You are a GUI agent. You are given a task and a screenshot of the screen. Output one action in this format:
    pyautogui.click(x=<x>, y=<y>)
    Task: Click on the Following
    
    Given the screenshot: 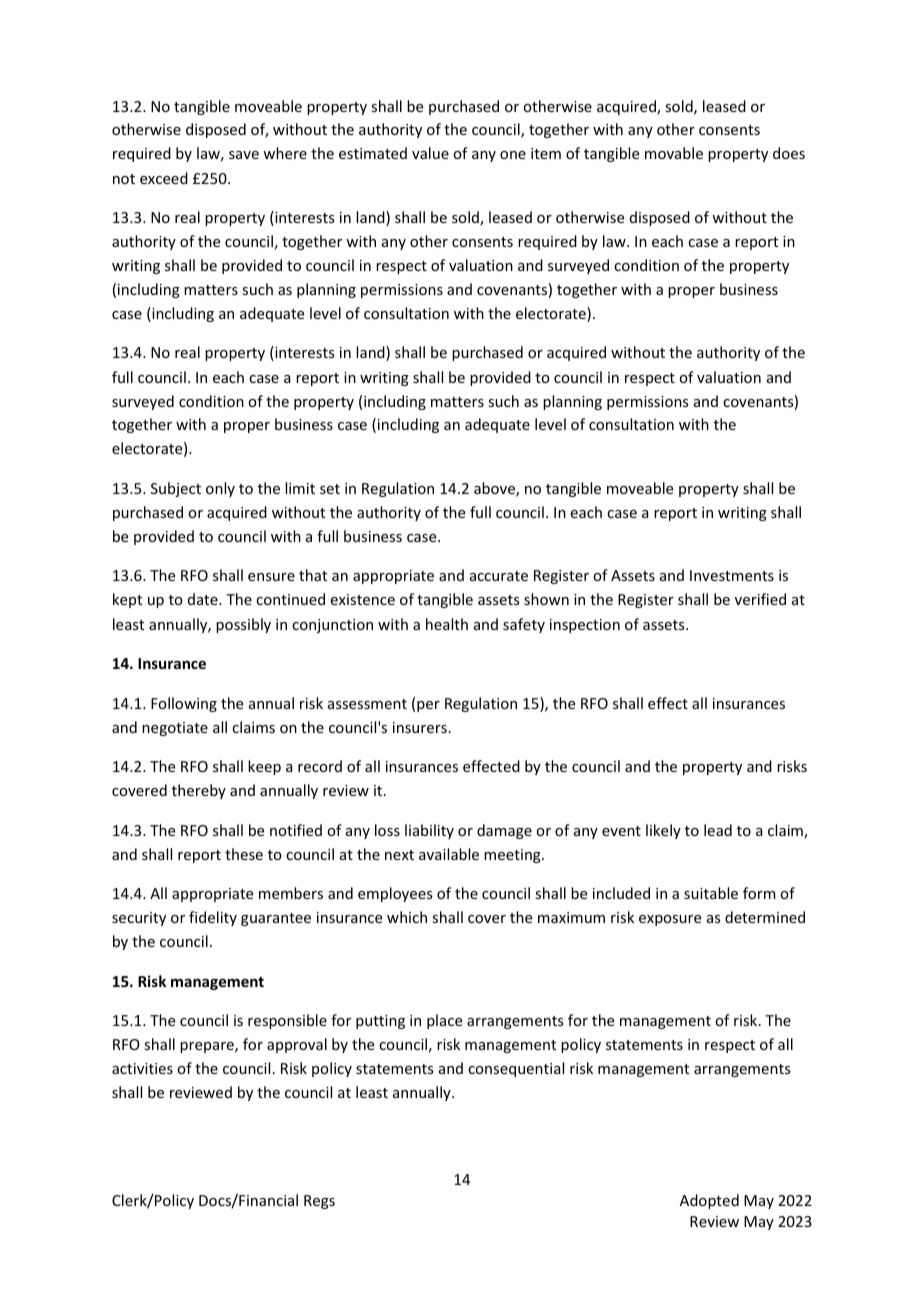 What is the action you would take?
    pyautogui.click(x=184, y=704)
